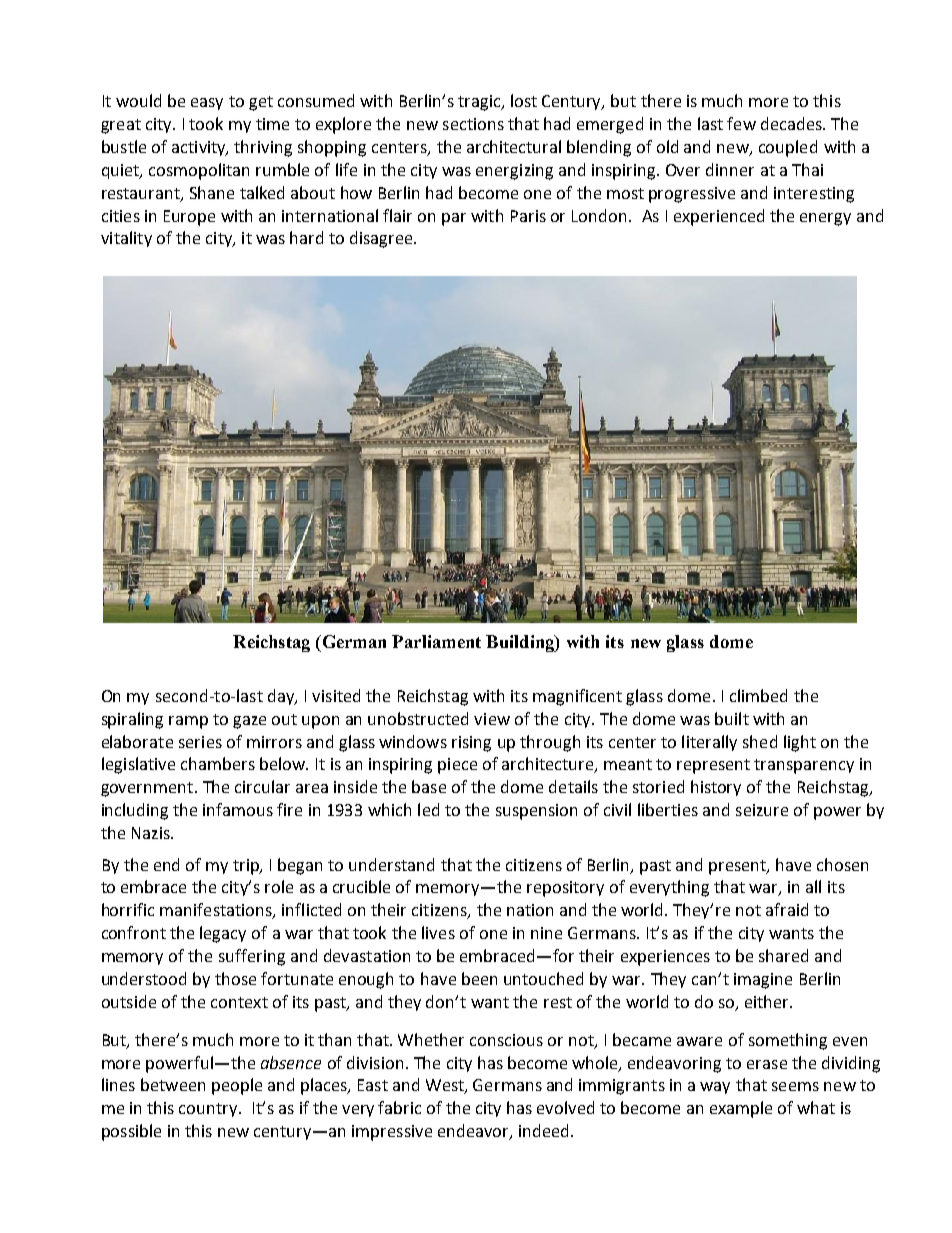  What do you see at coordinates (741, 123) in the image?
I see `few` at bounding box center [741, 123].
